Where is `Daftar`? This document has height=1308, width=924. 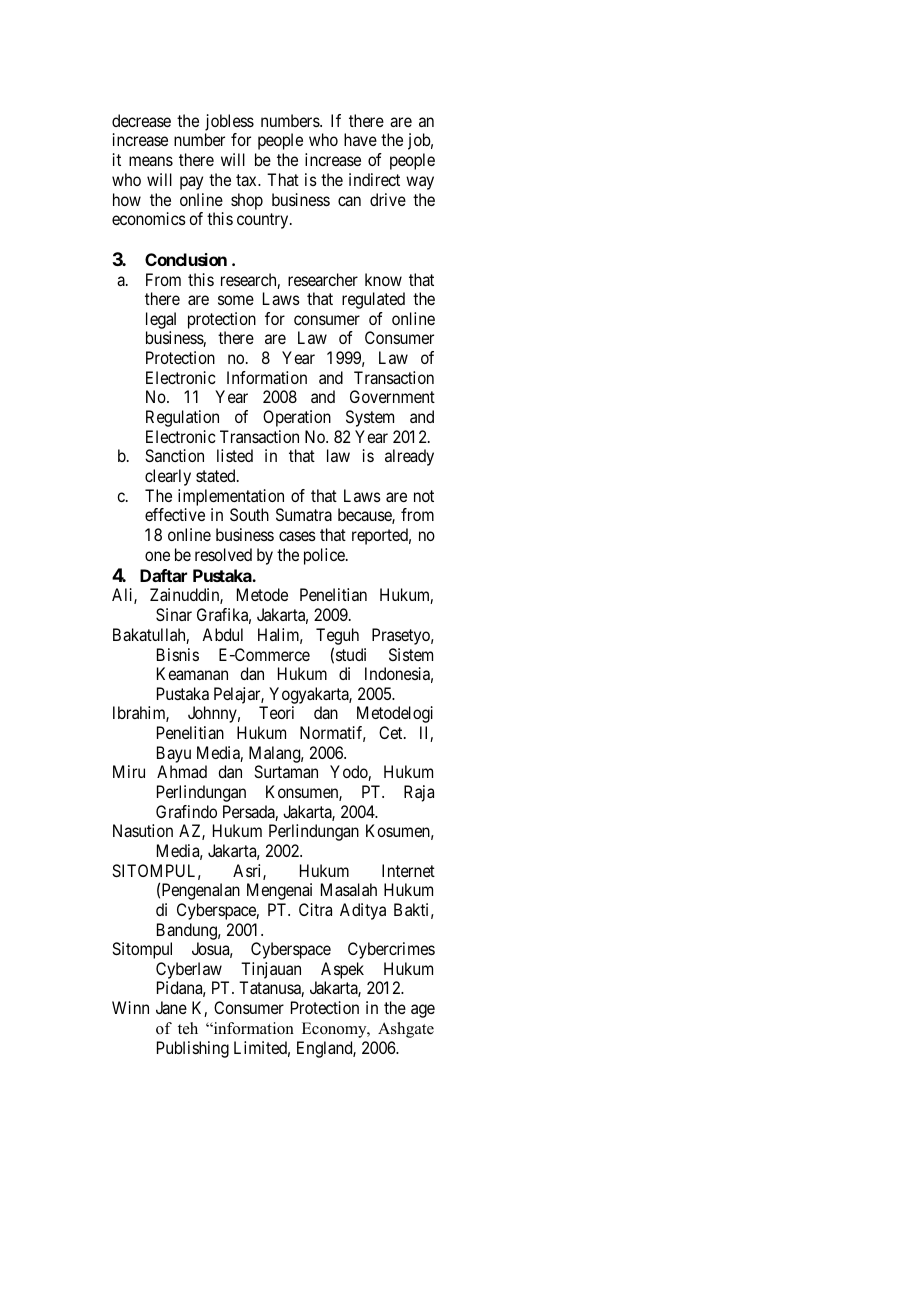
Daftar is located at coordinates (163, 575).
